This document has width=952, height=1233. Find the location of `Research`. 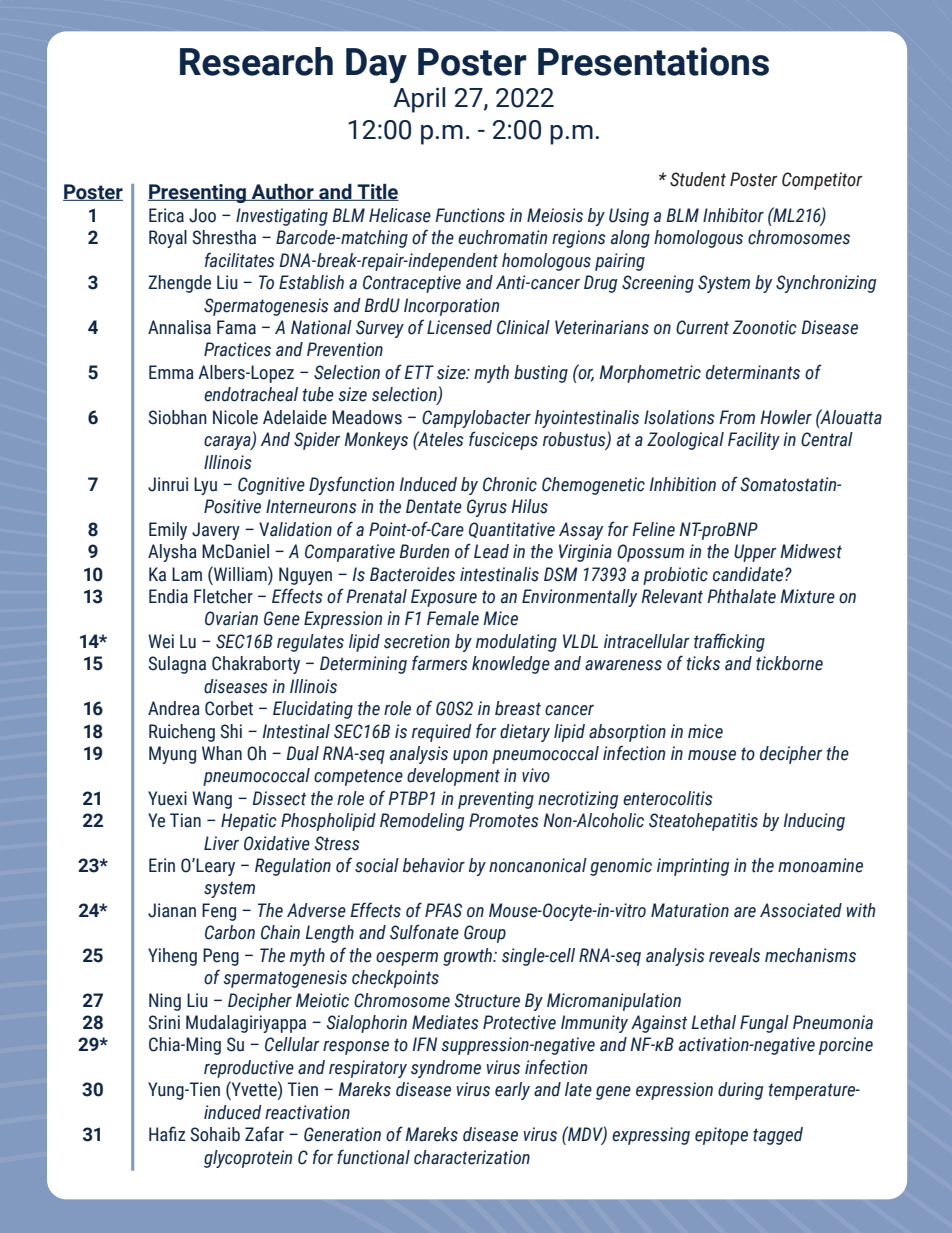

Research is located at coordinates (256, 61).
